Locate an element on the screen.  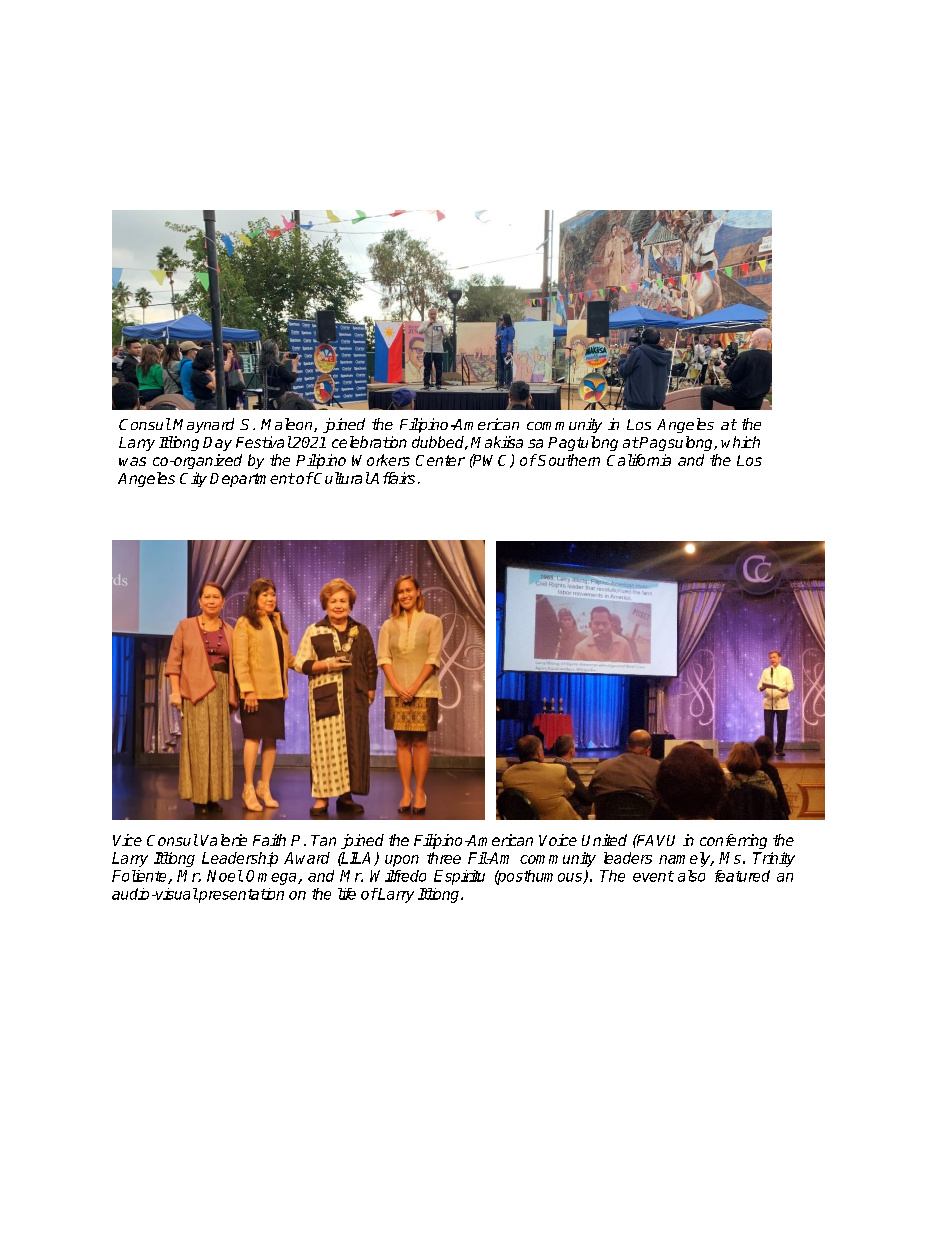
Southern is located at coordinates (568, 460).
